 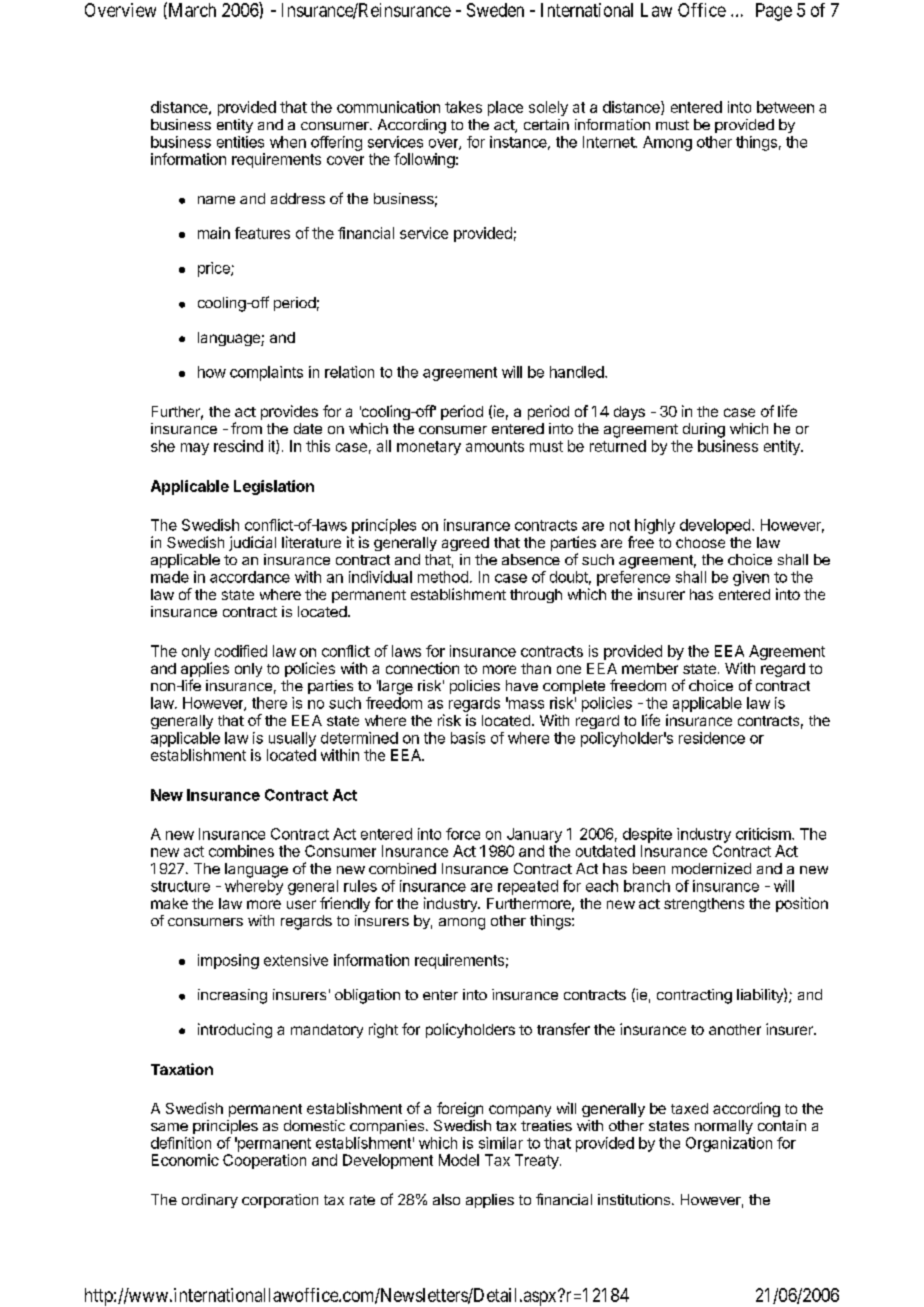 What do you see at coordinates (495, 10) in the image?
I see `Sweden` at bounding box center [495, 10].
